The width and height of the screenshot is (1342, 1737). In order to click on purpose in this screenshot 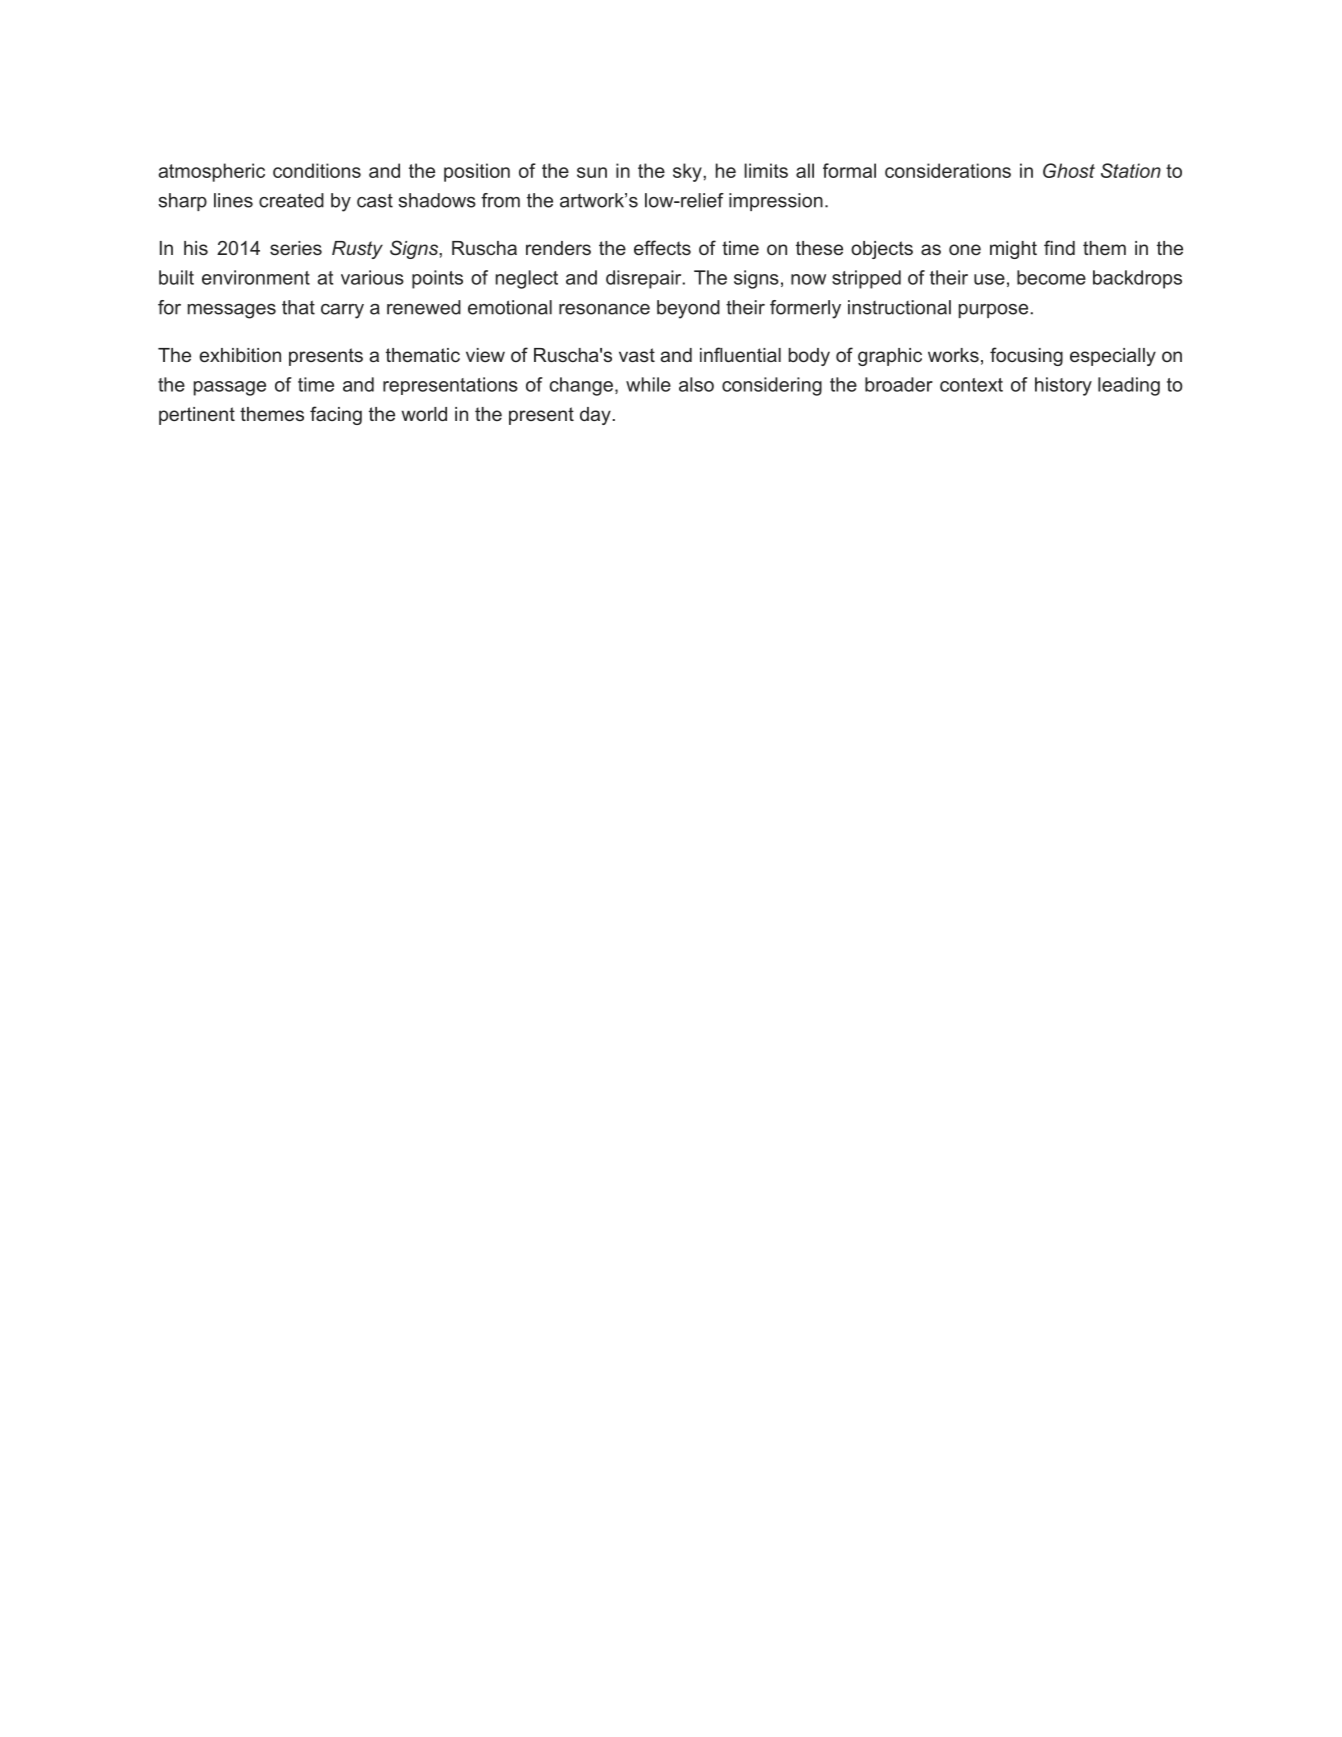, I will do `click(993, 311)`.
